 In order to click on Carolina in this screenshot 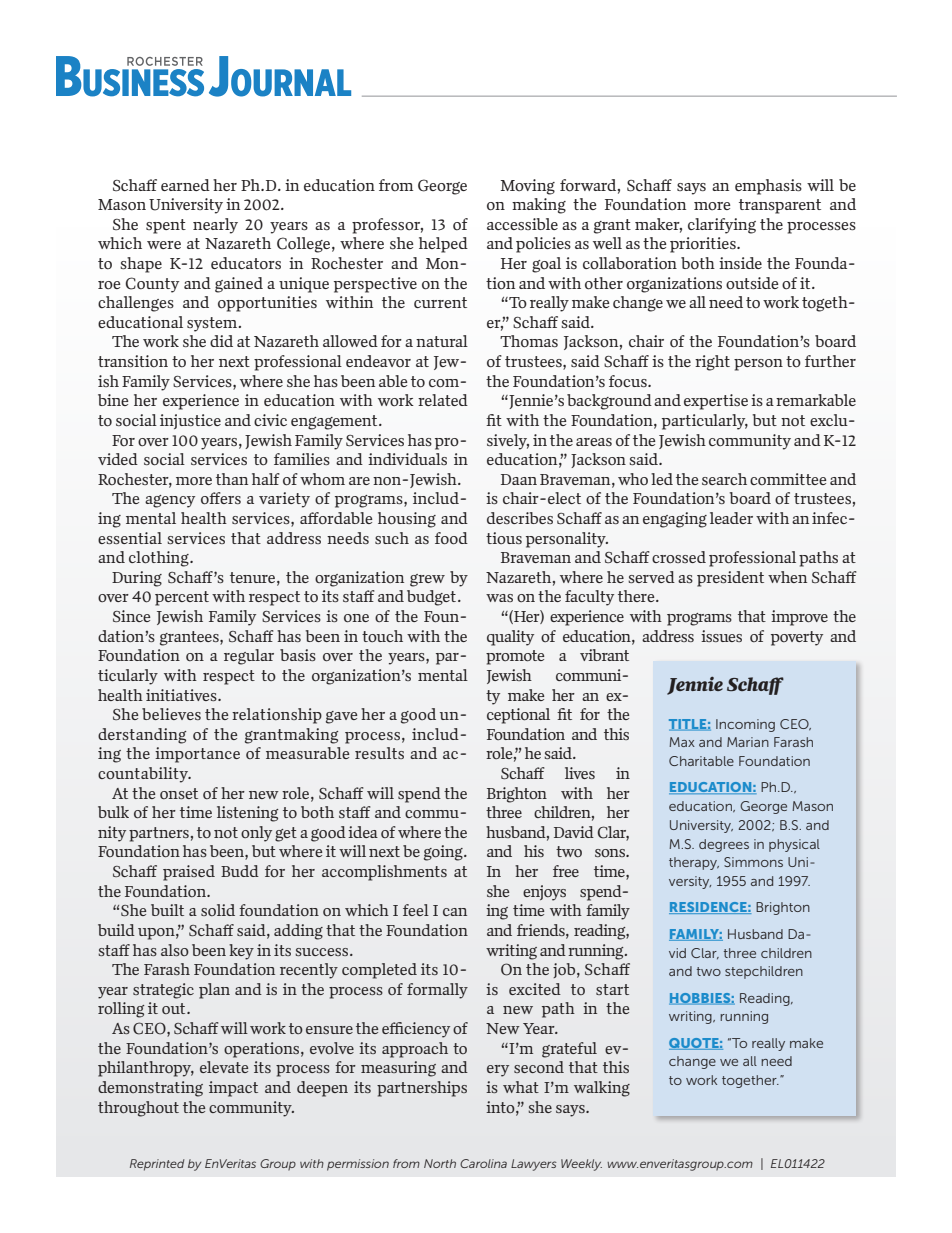, I will do `click(483, 1163)`.
